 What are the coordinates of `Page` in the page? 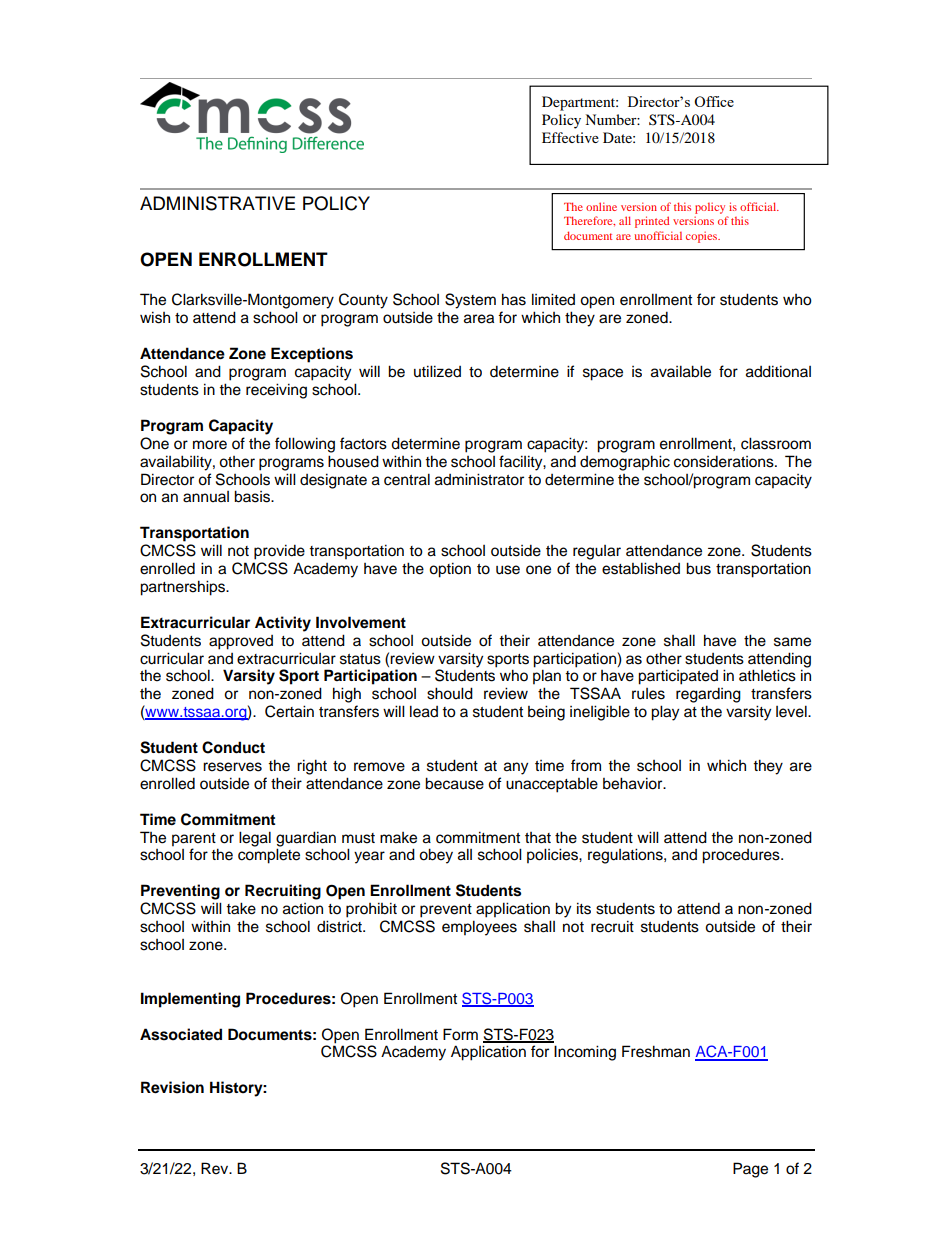 It's located at (750, 1170).
